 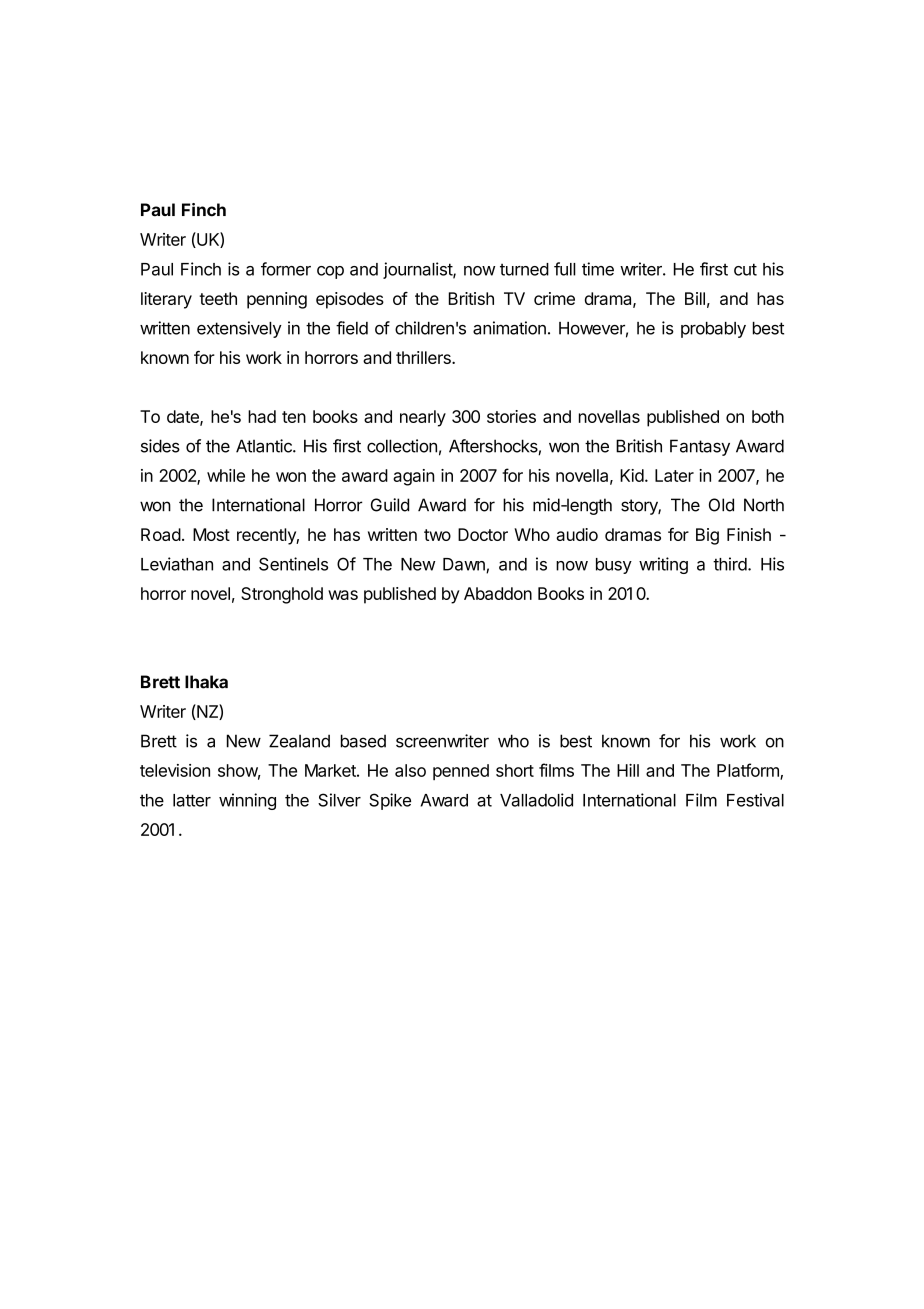 I want to click on writing, so click(x=663, y=565).
